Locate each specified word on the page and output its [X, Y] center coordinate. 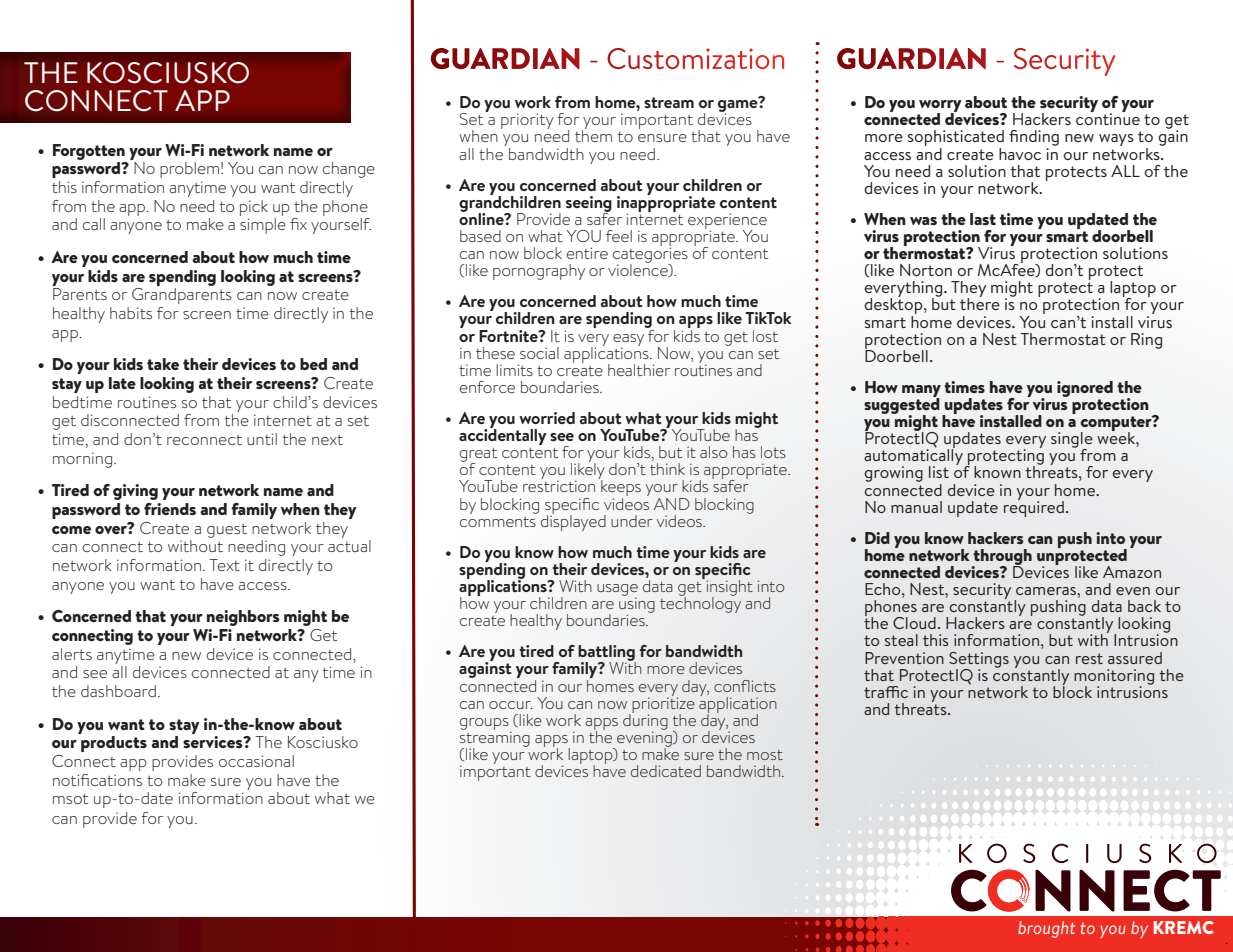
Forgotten [89, 152]
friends [170, 509]
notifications [97, 780]
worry [939, 107]
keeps [620, 488]
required [1034, 507]
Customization [695, 58]
